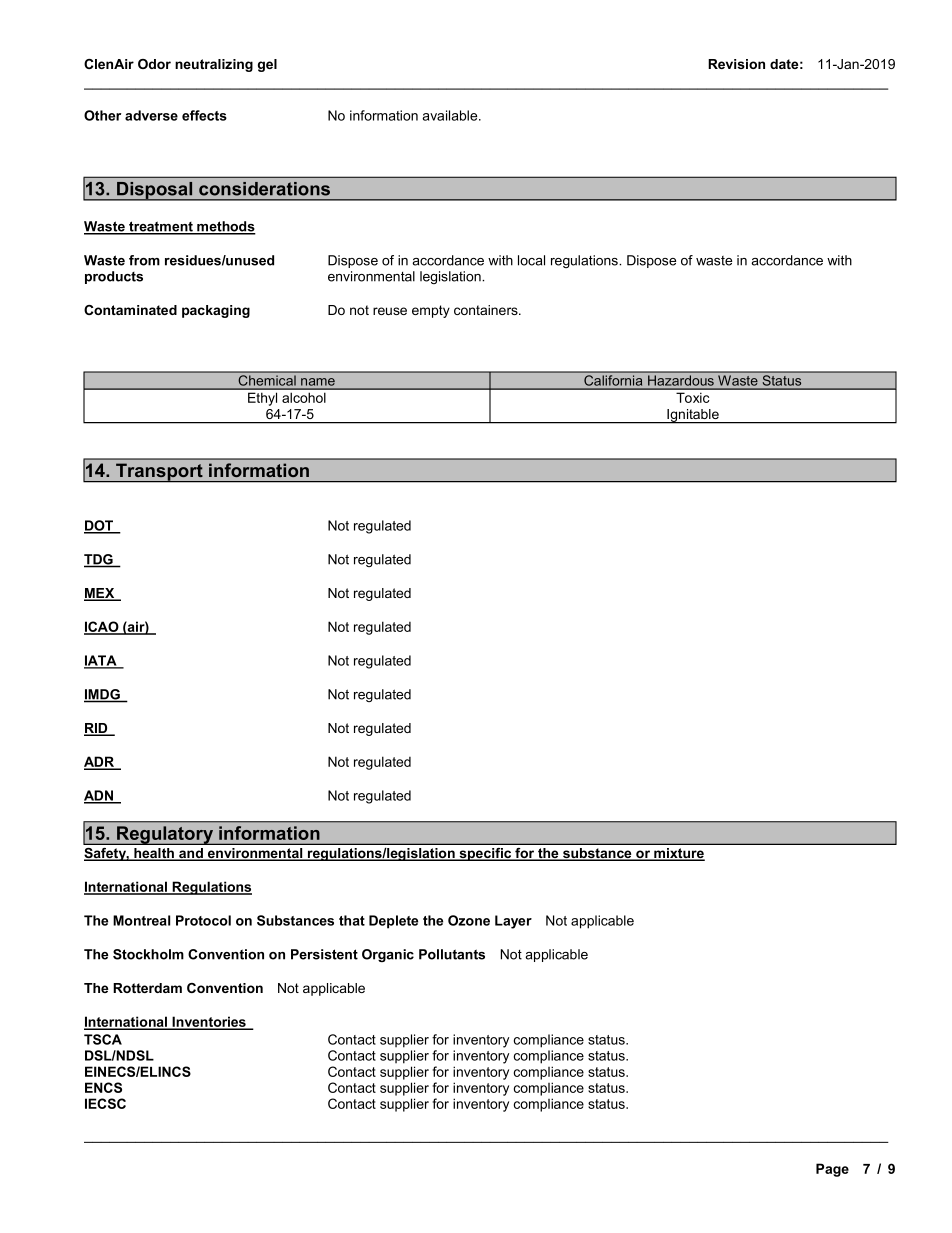 This image has height=1233, width=952. I want to click on Revision, so click(736, 64).
